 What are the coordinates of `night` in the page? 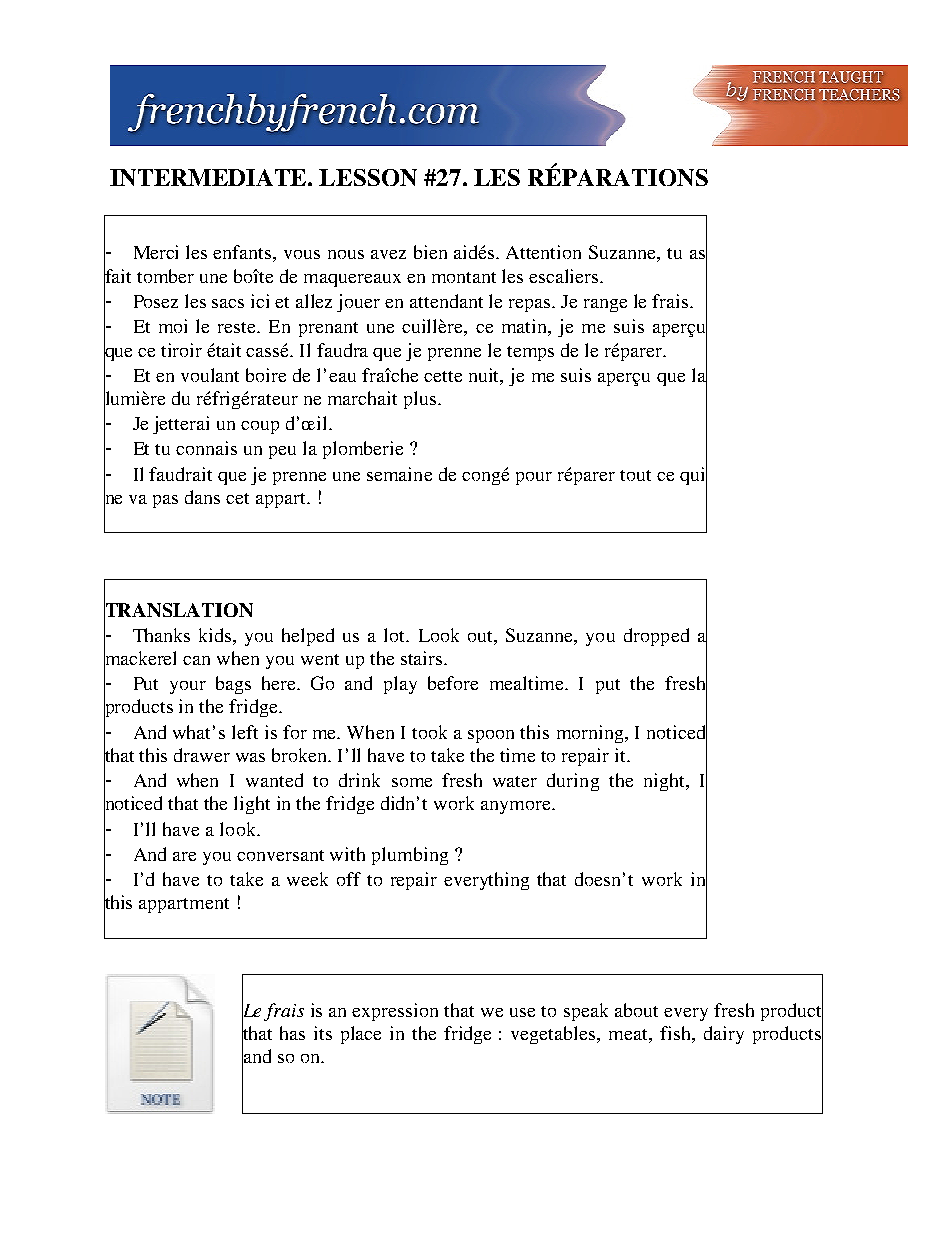 It's located at (665, 782).
